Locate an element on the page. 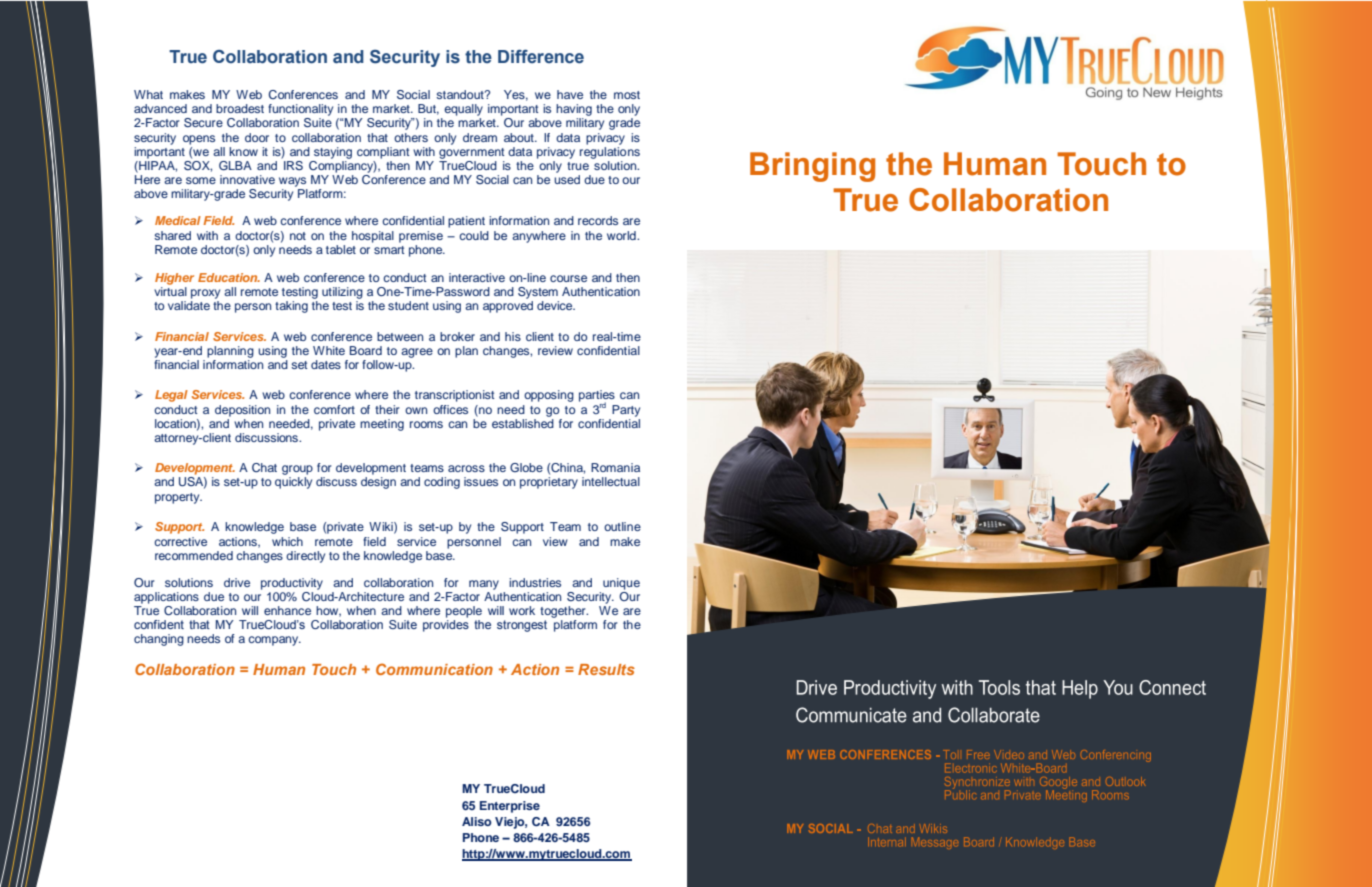 This image has height=887, width=1372. most is located at coordinates (627, 95).
